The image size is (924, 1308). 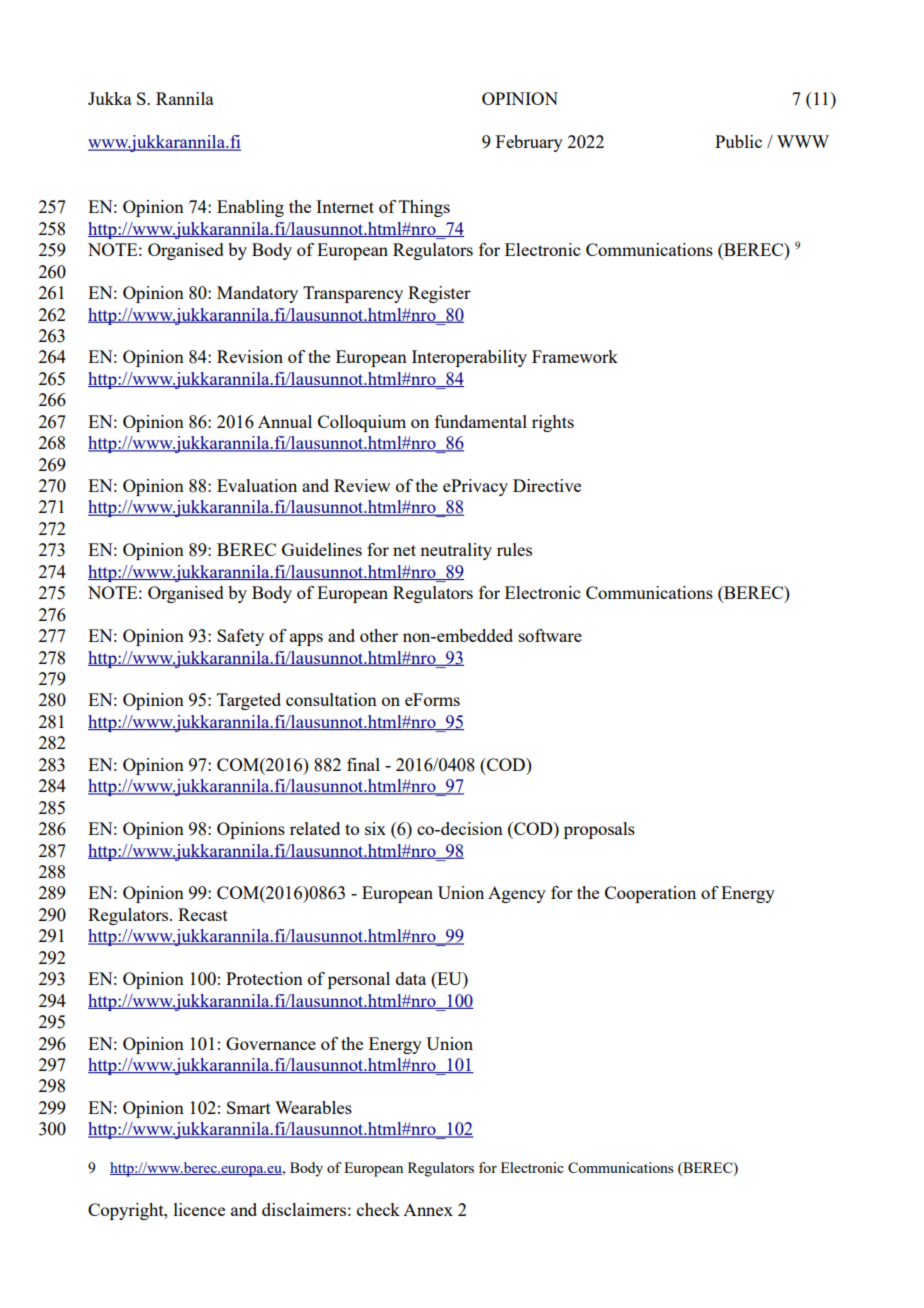 I want to click on proposals, so click(x=599, y=830).
